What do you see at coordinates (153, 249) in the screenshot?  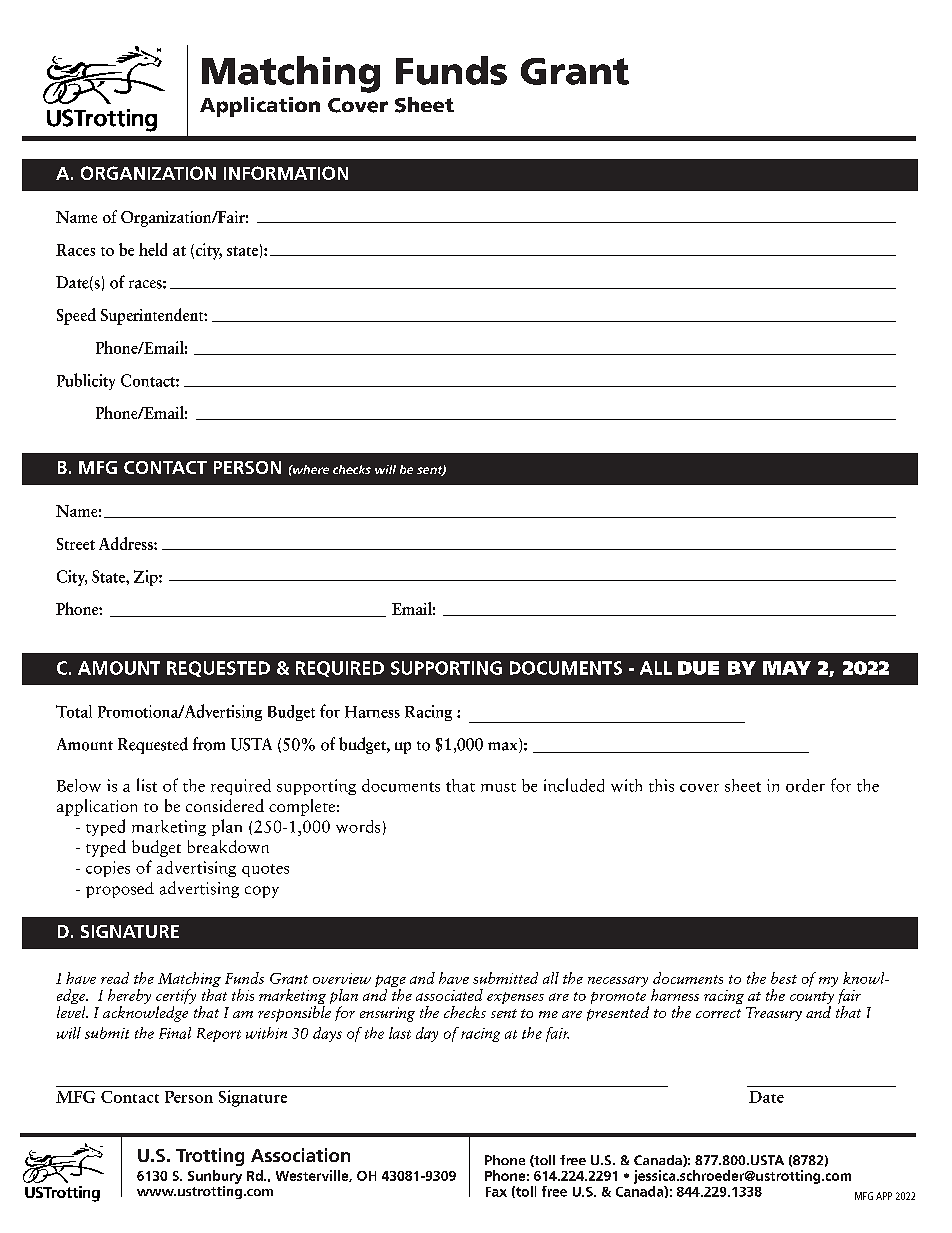 I see `held` at bounding box center [153, 249].
